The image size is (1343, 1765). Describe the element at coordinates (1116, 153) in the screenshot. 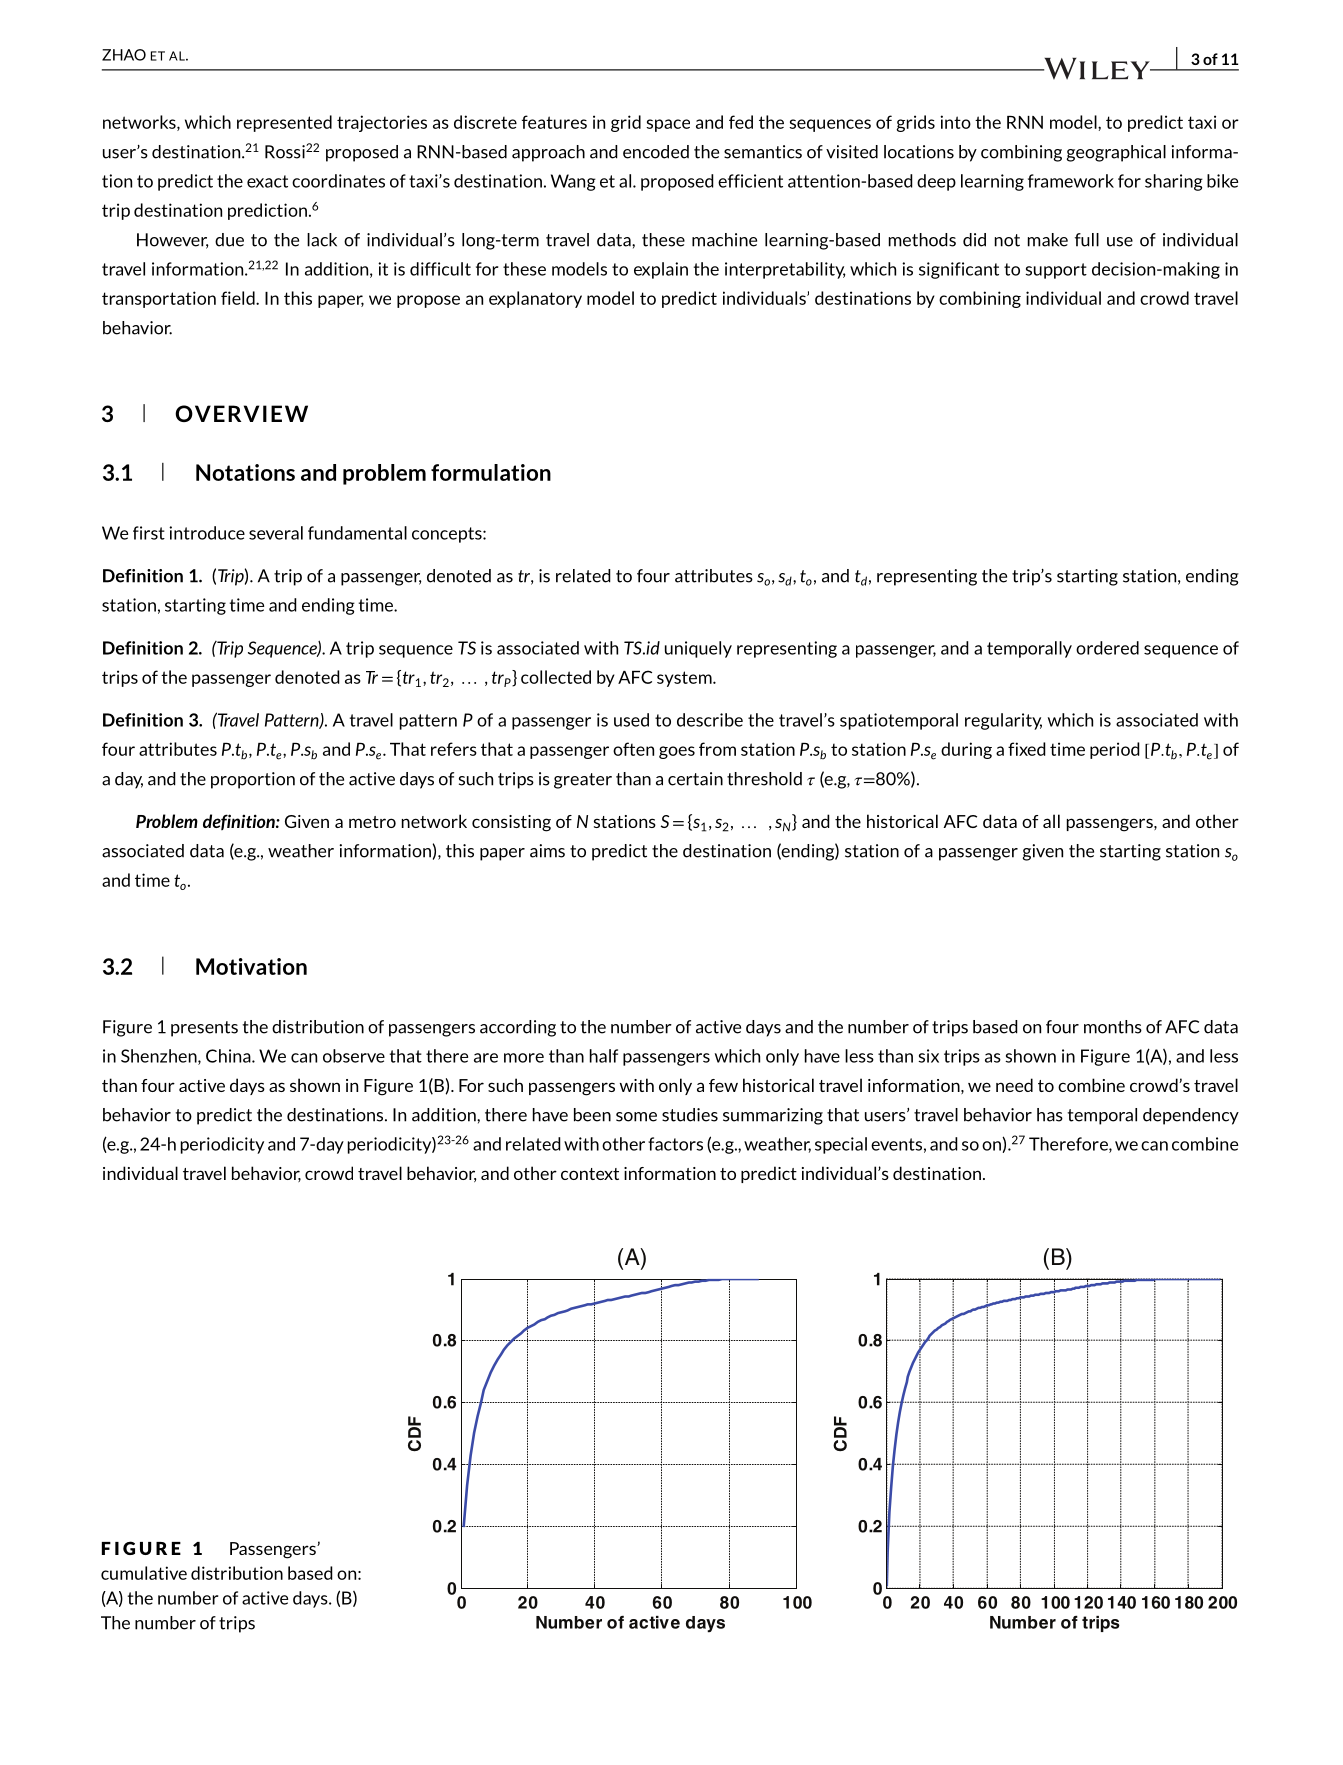

I see `geographical` at that location.
